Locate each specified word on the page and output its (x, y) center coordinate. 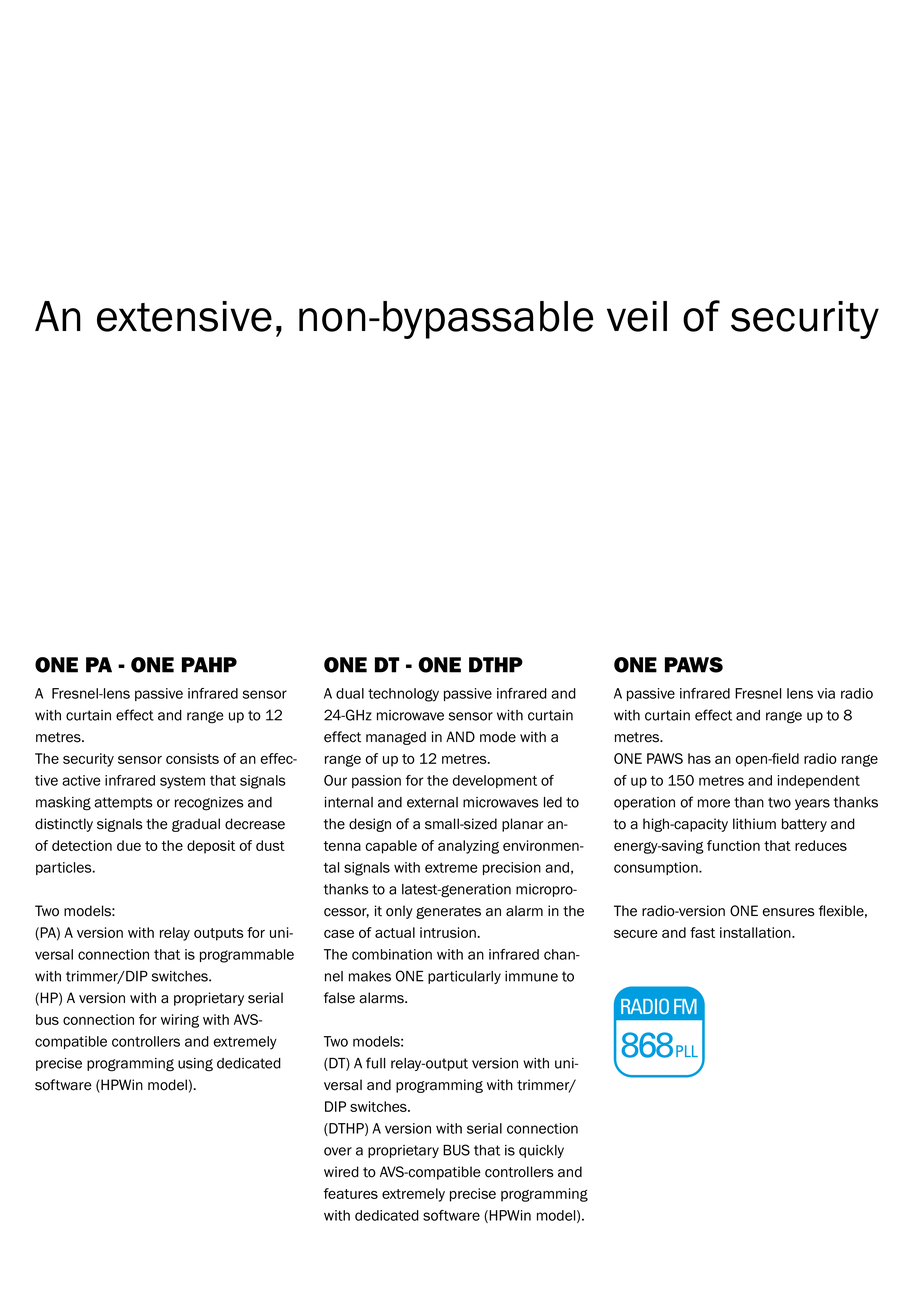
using (195, 1065)
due (129, 845)
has (699, 758)
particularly (464, 977)
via (826, 693)
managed (396, 738)
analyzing (468, 847)
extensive (184, 316)
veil (637, 316)
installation (756, 932)
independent (819, 781)
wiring (180, 1021)
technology (403, 695)
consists (192, 758)
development (495, 781)
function (733, 845)
